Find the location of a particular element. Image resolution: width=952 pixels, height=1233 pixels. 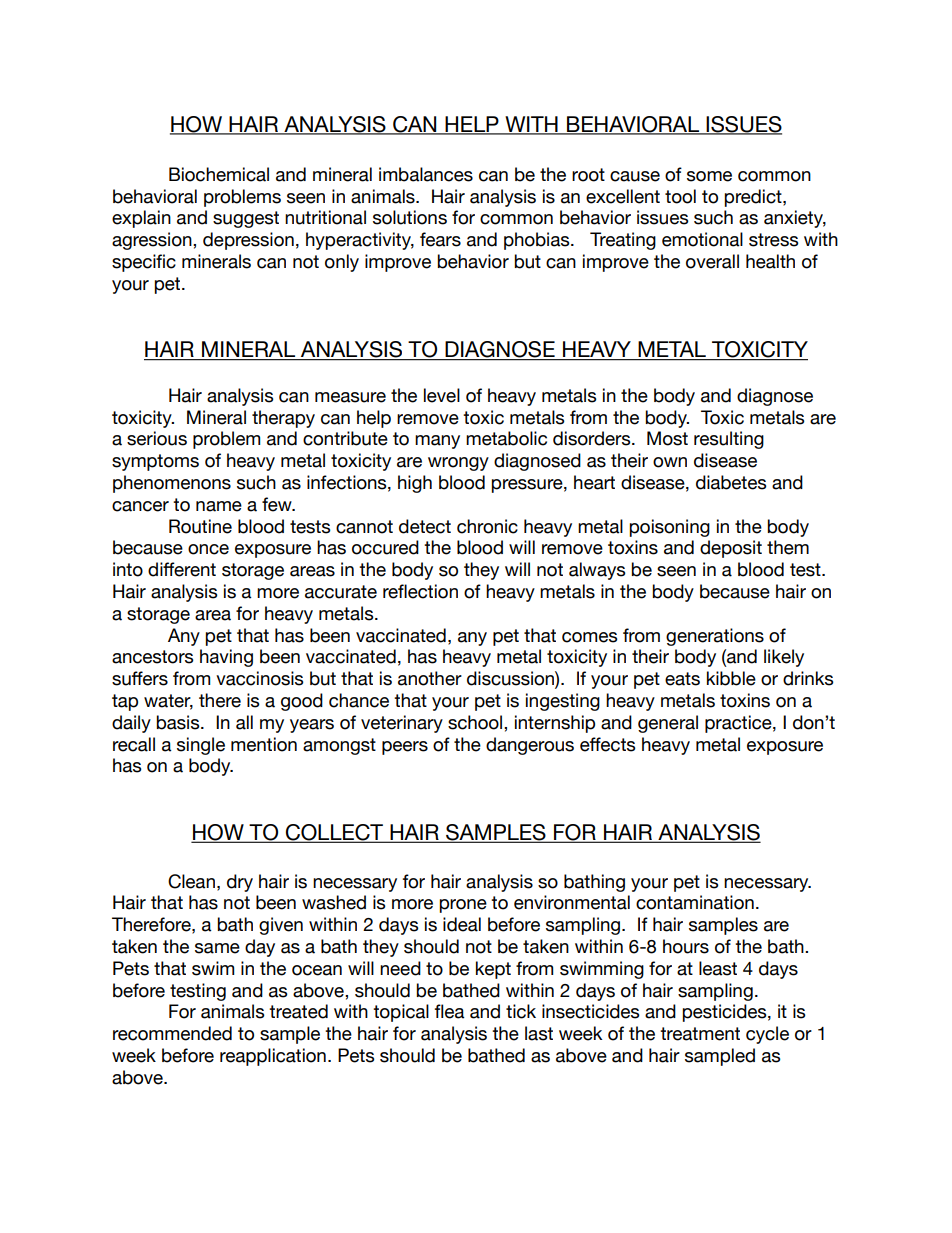

some is located at coordinates (709, 176).
